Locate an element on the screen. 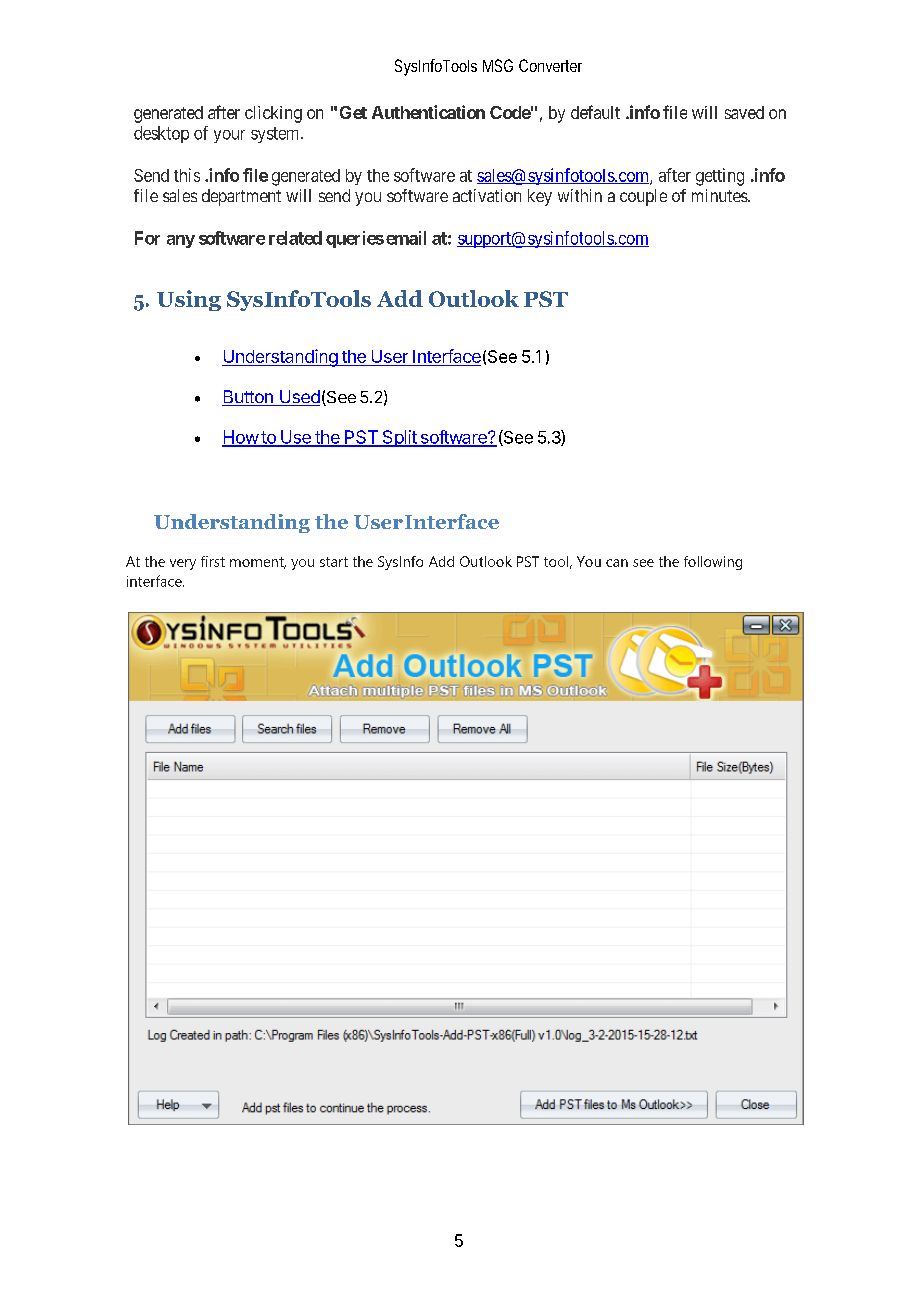 Image resolution: width=924 pixels, height=1307 pixels. start is located at coordinates (334, 562).
